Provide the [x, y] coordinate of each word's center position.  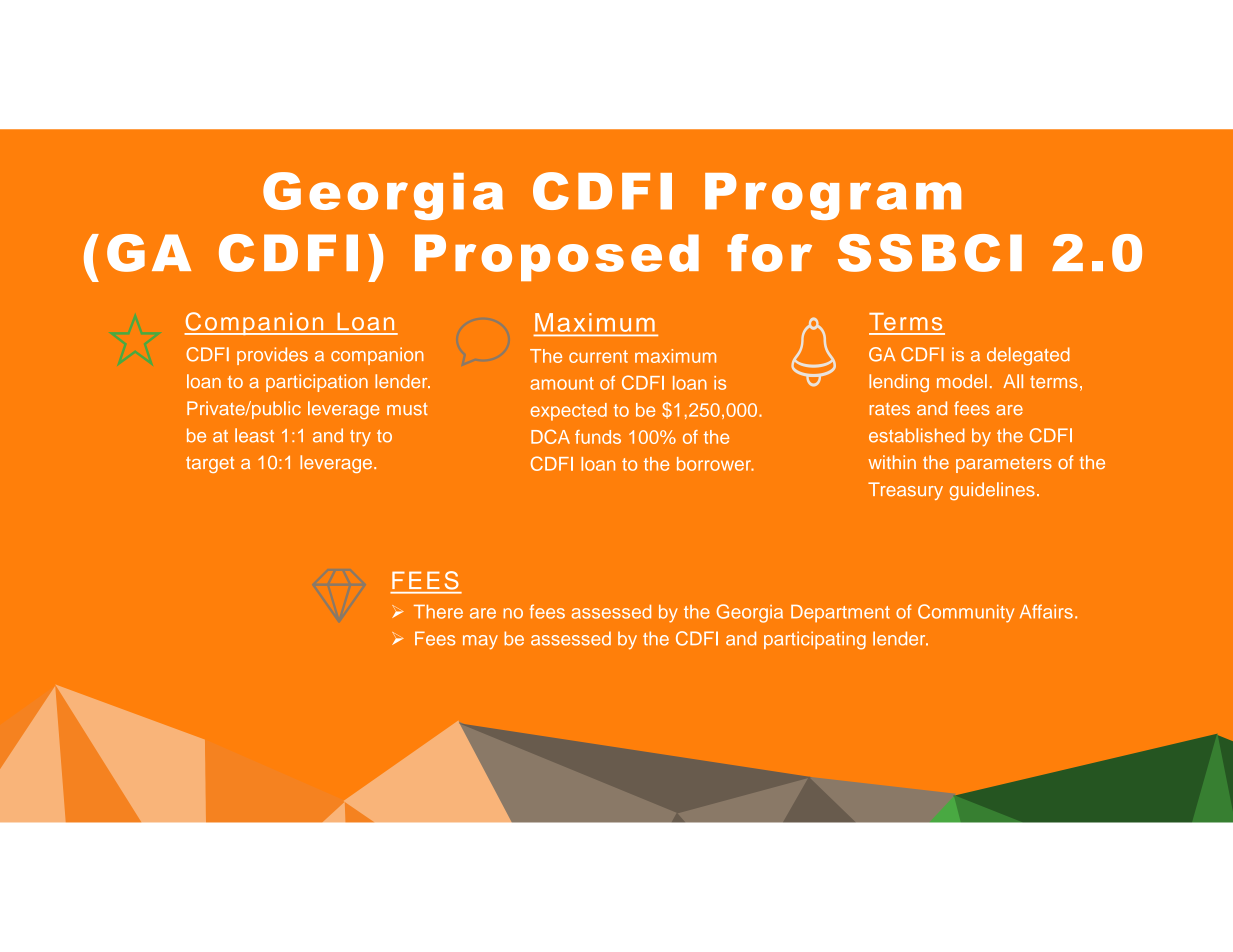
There [438, 612]
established [917, 435]
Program [833, 196]
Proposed [557, 257]
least [254, 435]
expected [568, 412]
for [769, 253]
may [480, 642]
